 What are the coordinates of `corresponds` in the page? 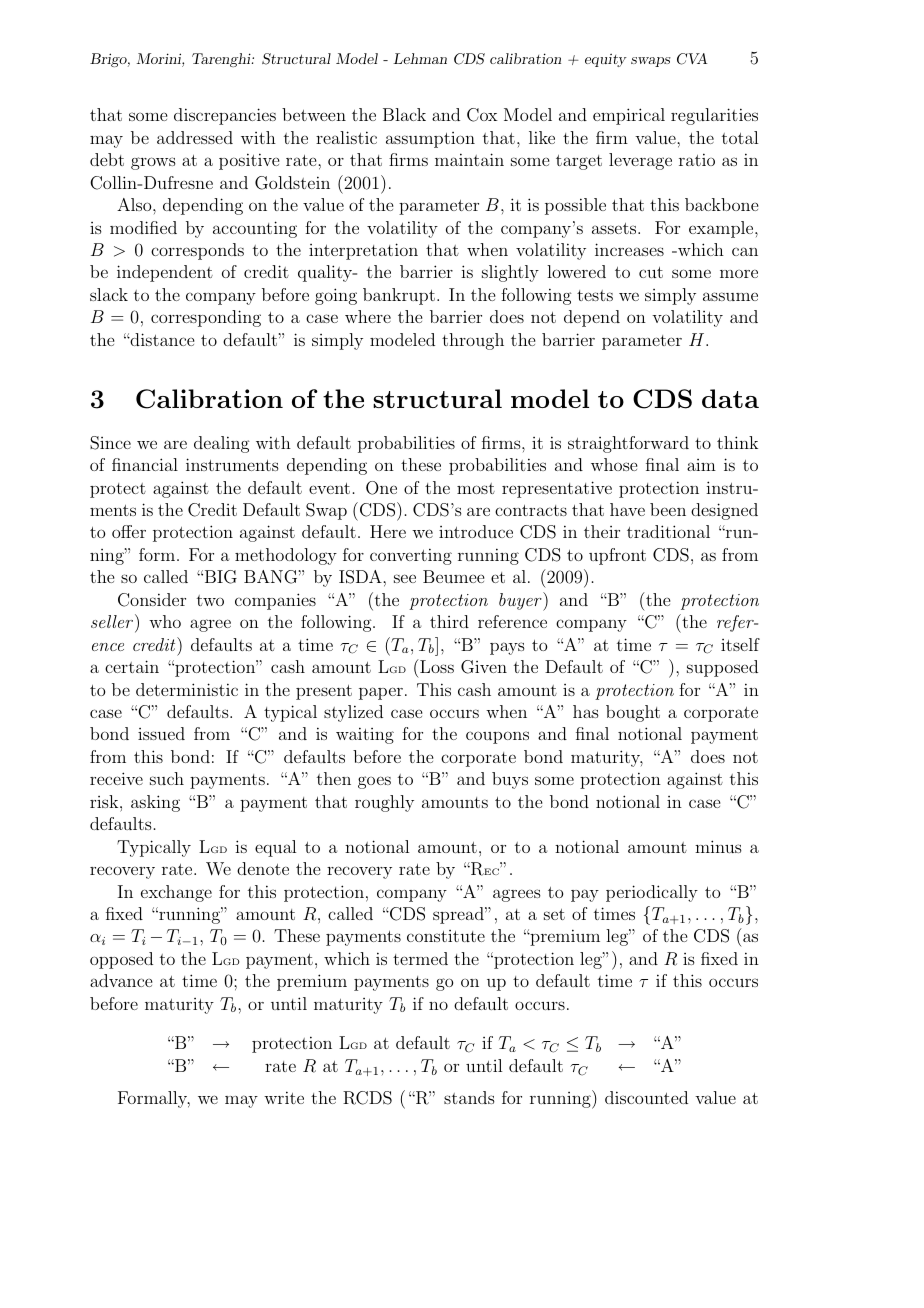 It's located at (197, 251).
